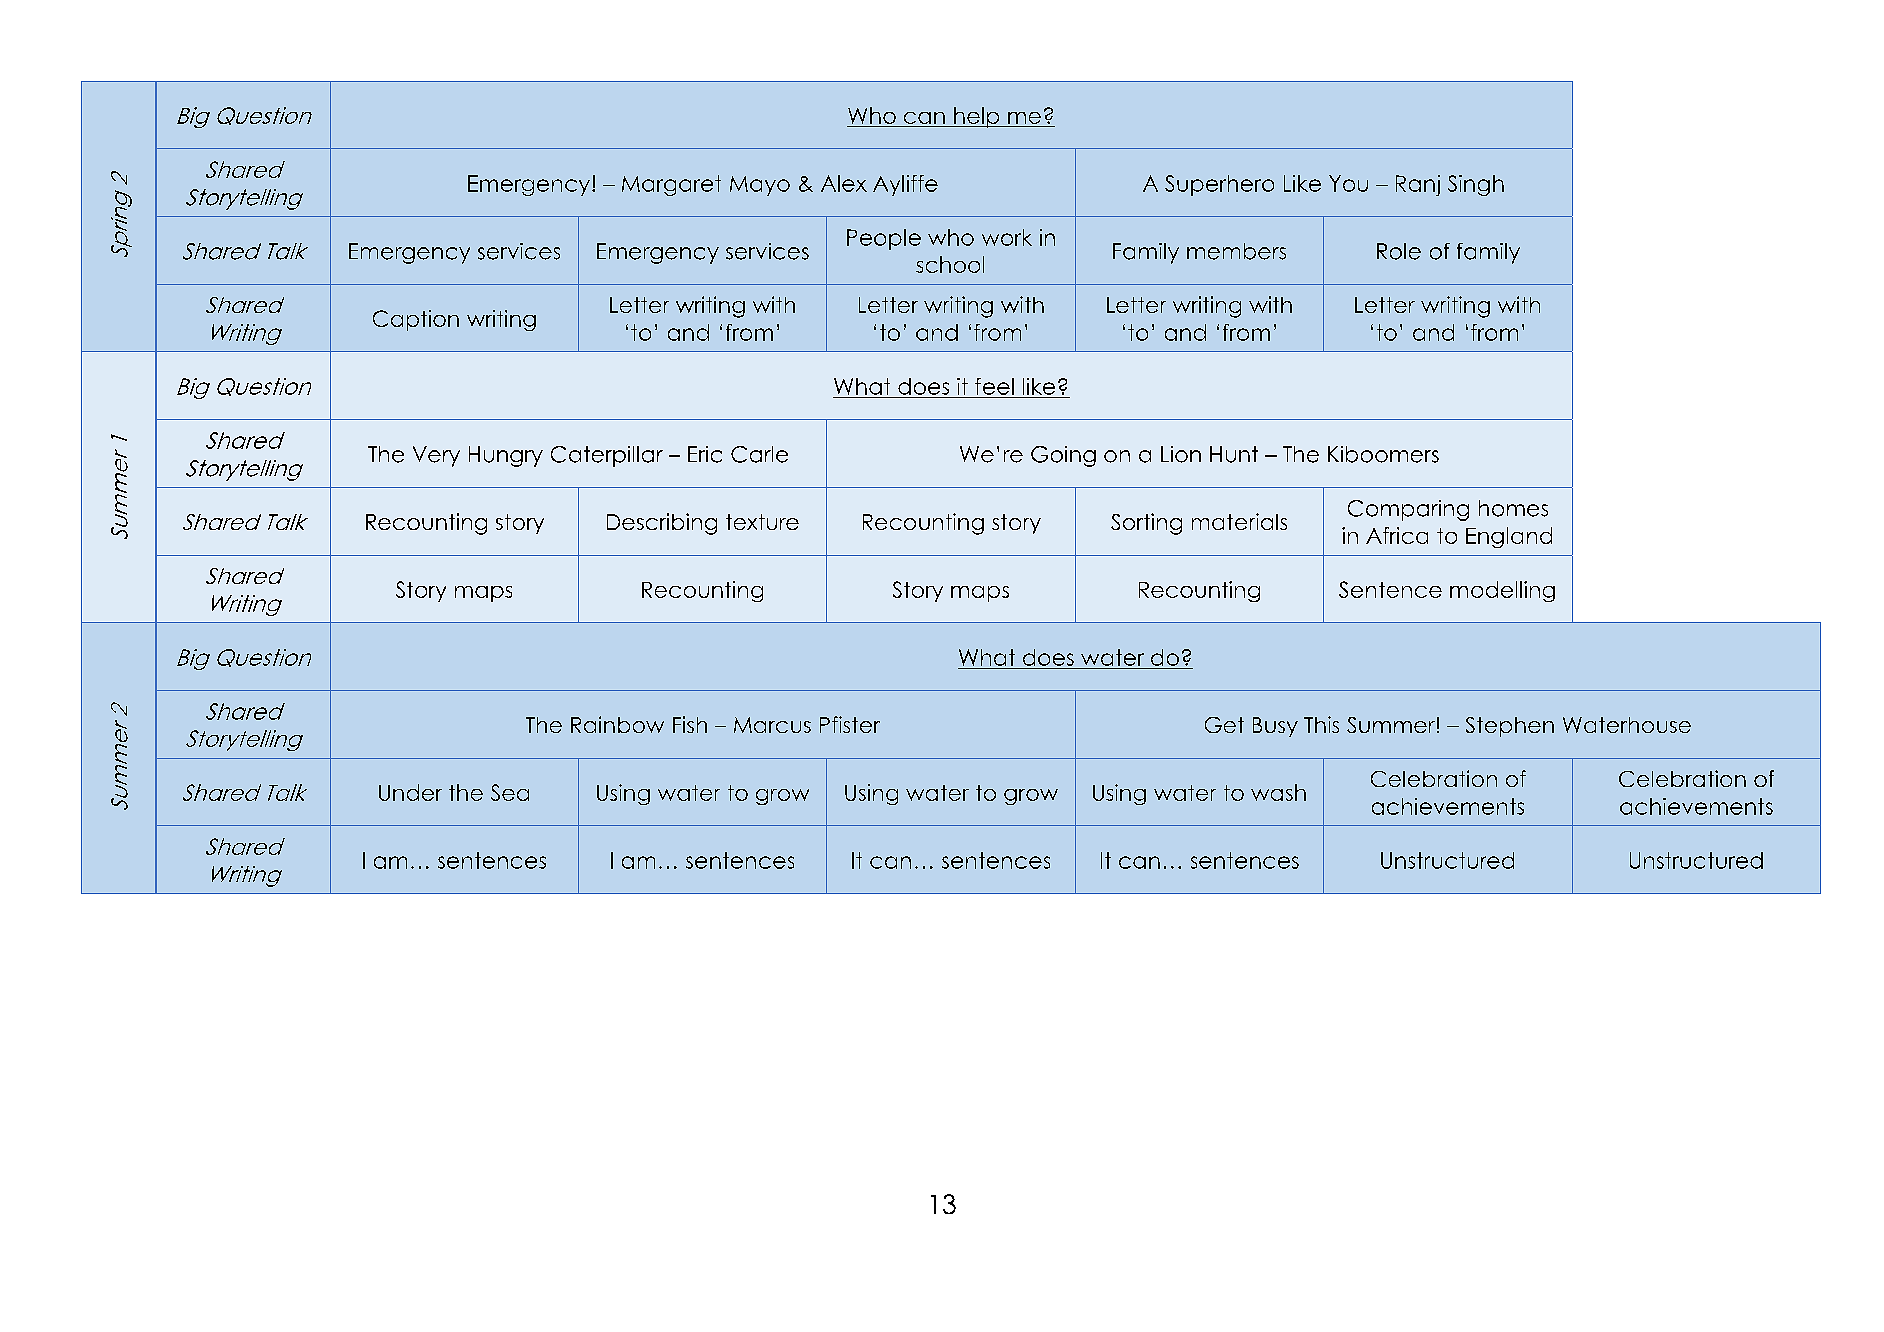  I want to click on Sorting, so click(1146, 524).
